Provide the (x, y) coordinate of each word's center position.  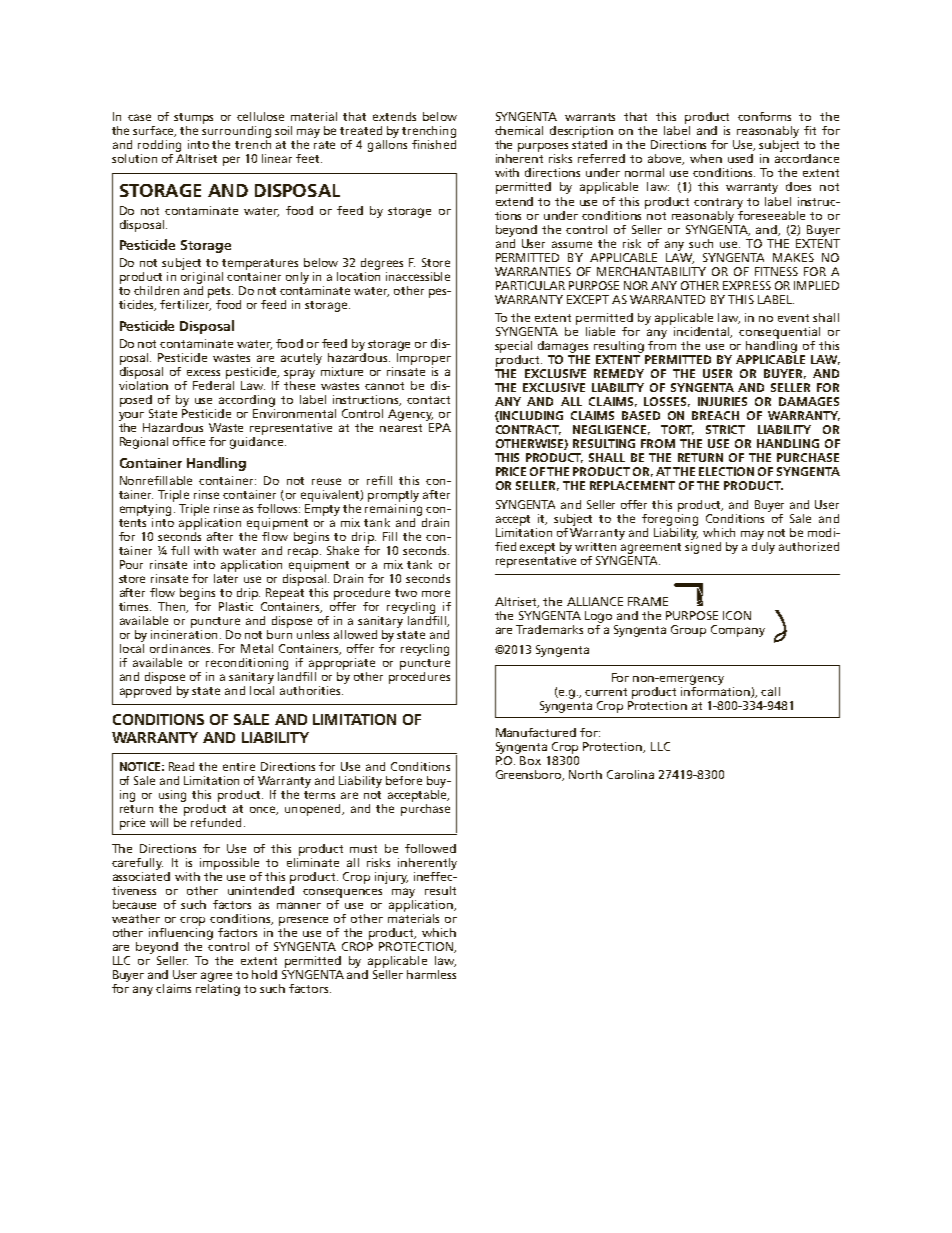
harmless (431, 974)
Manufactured (536, 732)
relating (218, 988)
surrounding (236, 133)
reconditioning (247, 664)
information (716, 691)
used (740, 158)
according (247, 401)
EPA (440, 427)
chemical (519, 130)
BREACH (715, 415)
